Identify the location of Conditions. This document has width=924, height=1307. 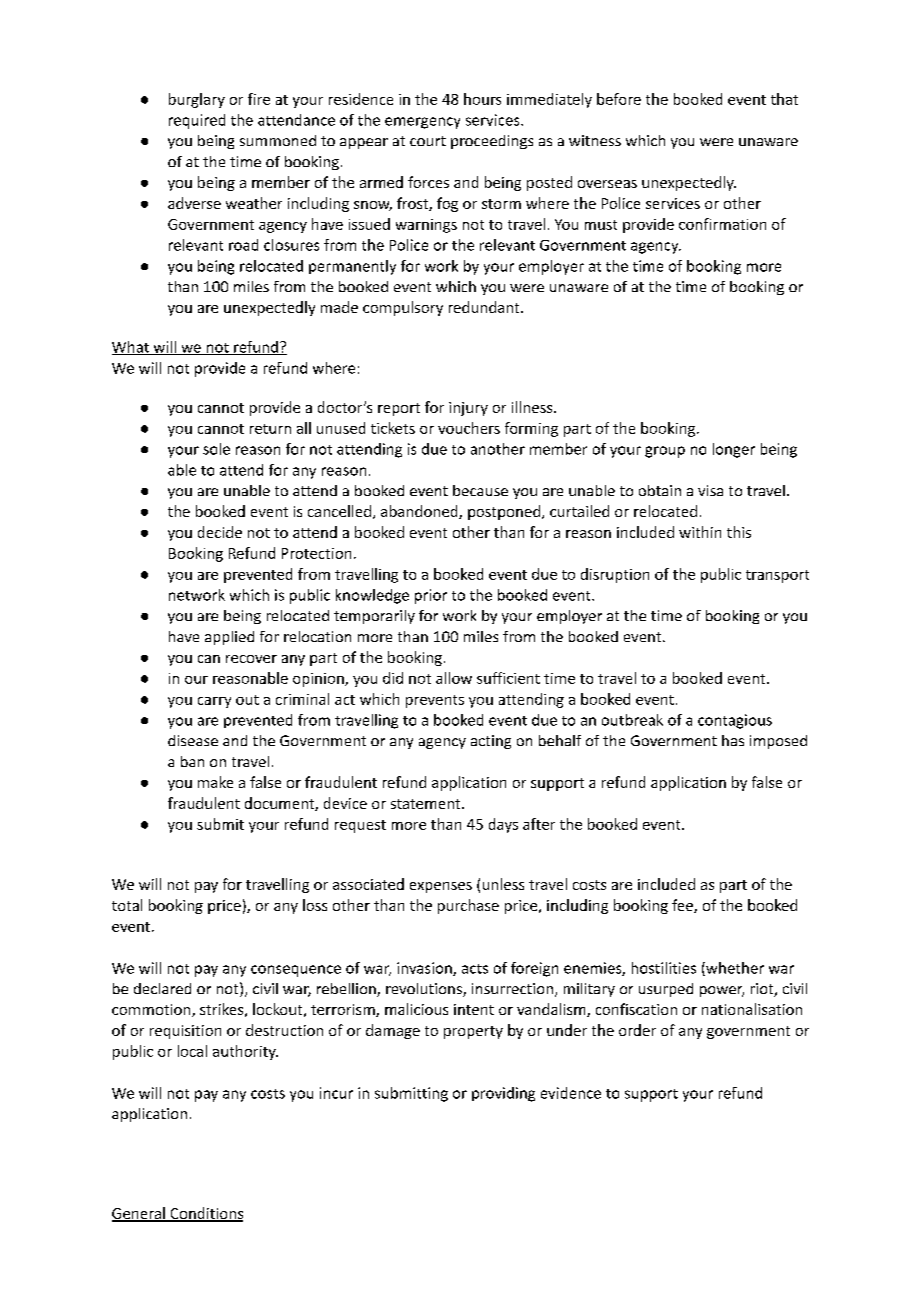
(205, 1214).
